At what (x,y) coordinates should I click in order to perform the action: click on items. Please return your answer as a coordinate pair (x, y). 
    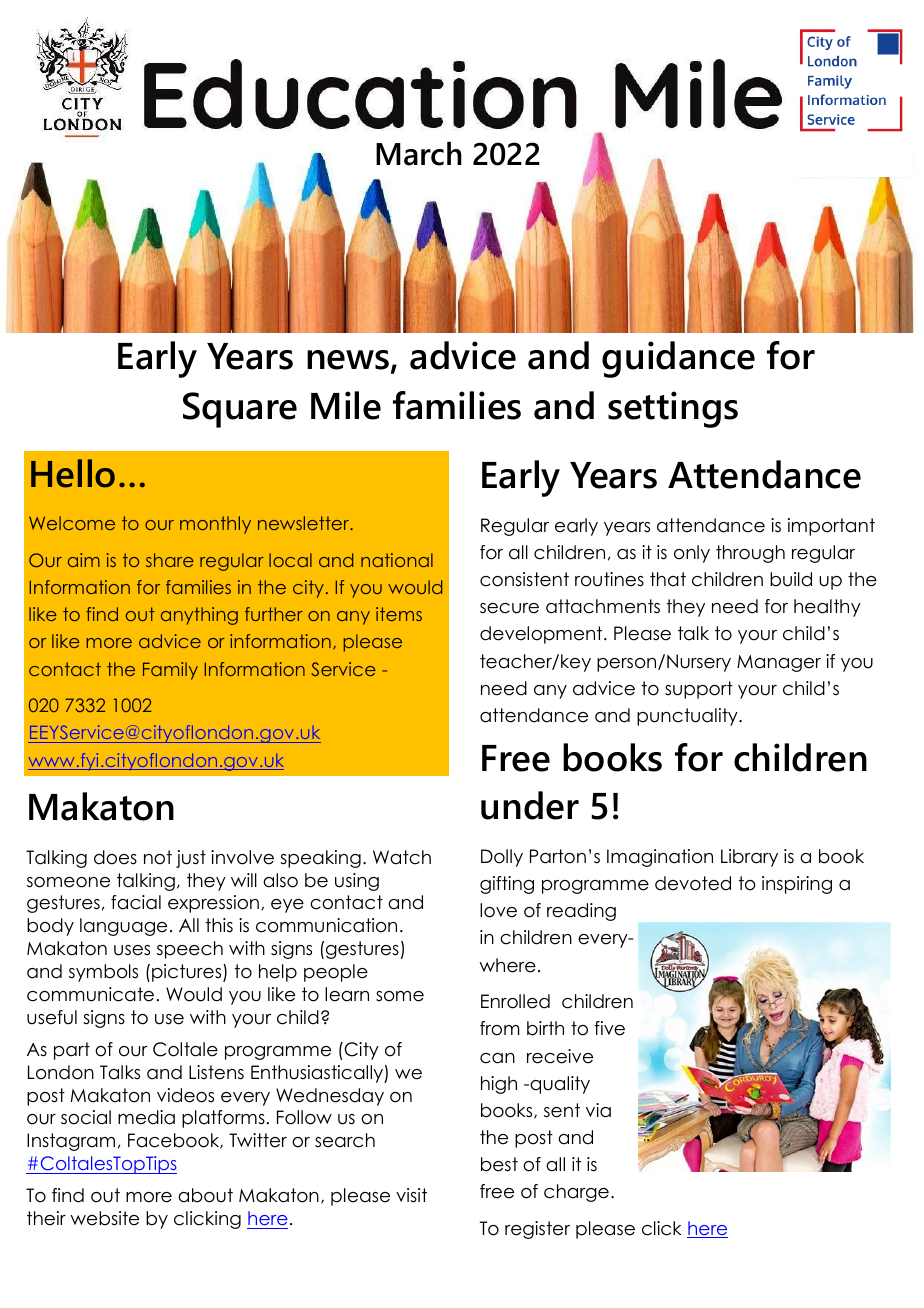
    Looking at the image, I should click on (399, 614).
